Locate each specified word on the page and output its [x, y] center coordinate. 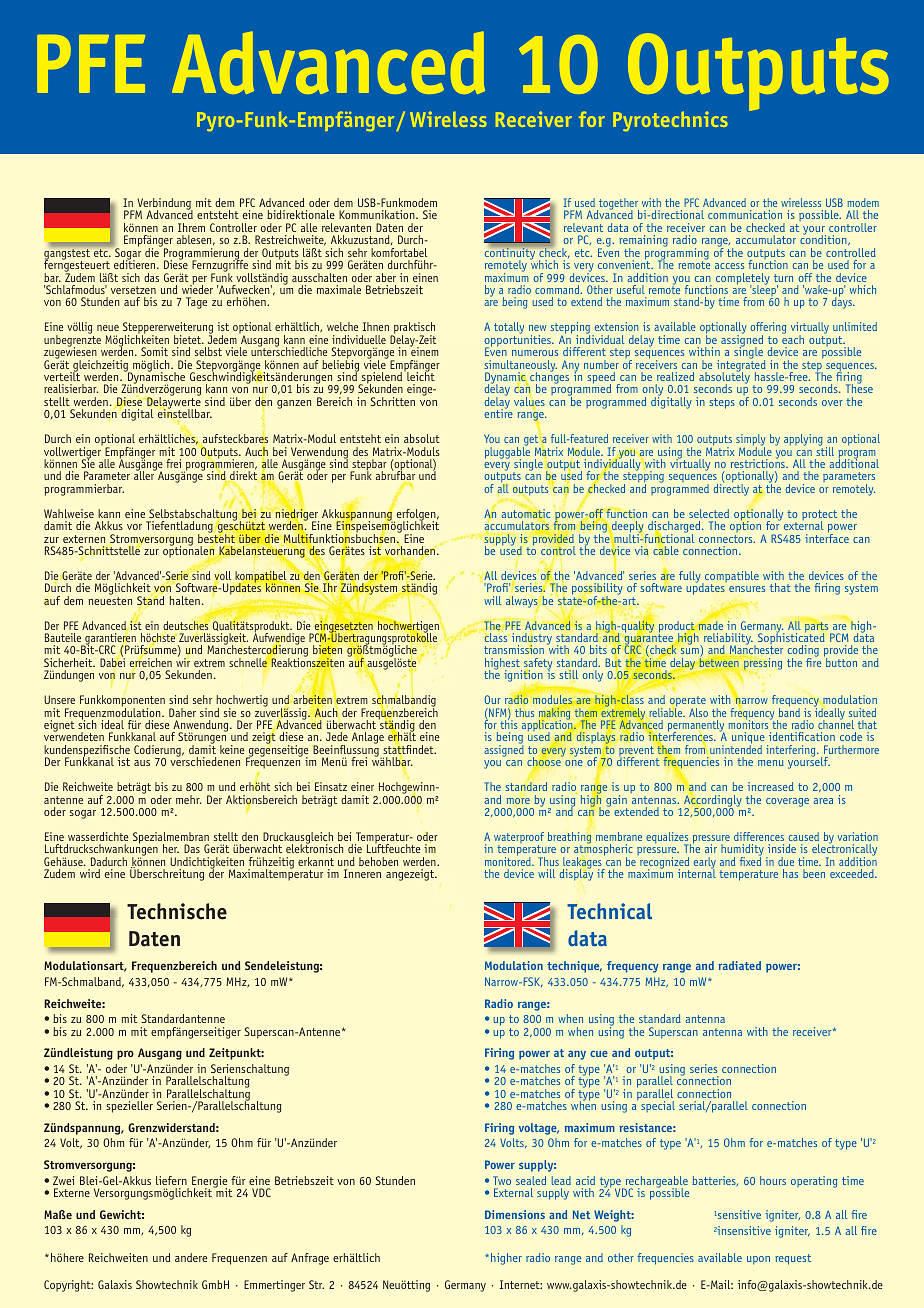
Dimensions [515, 1214]
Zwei [63, 1180]
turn [783, 278]
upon [758, 1260]
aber [386, 277]
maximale [339, 289]
